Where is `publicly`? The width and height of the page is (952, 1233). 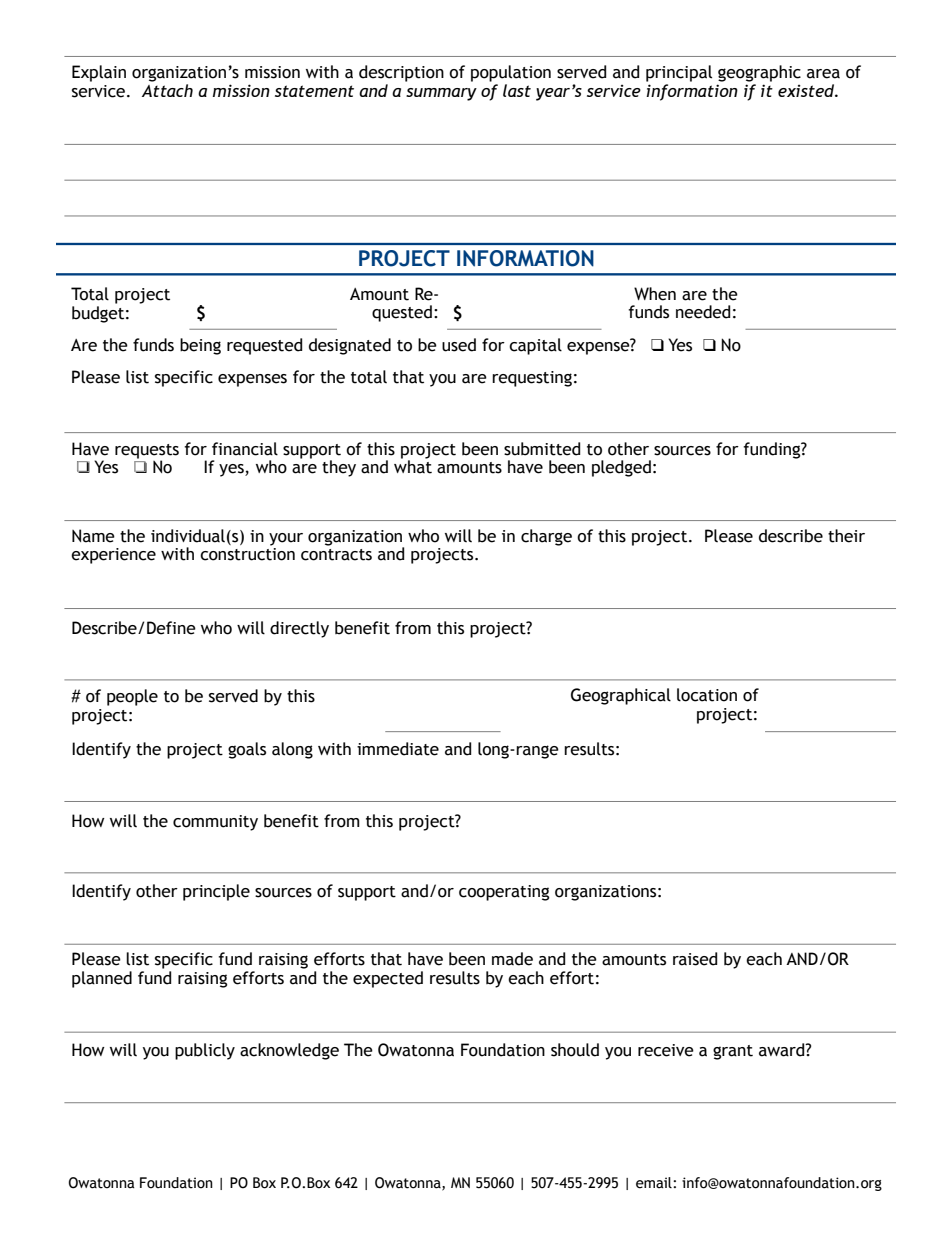 publicly is located at coordinates (205, 1051).
